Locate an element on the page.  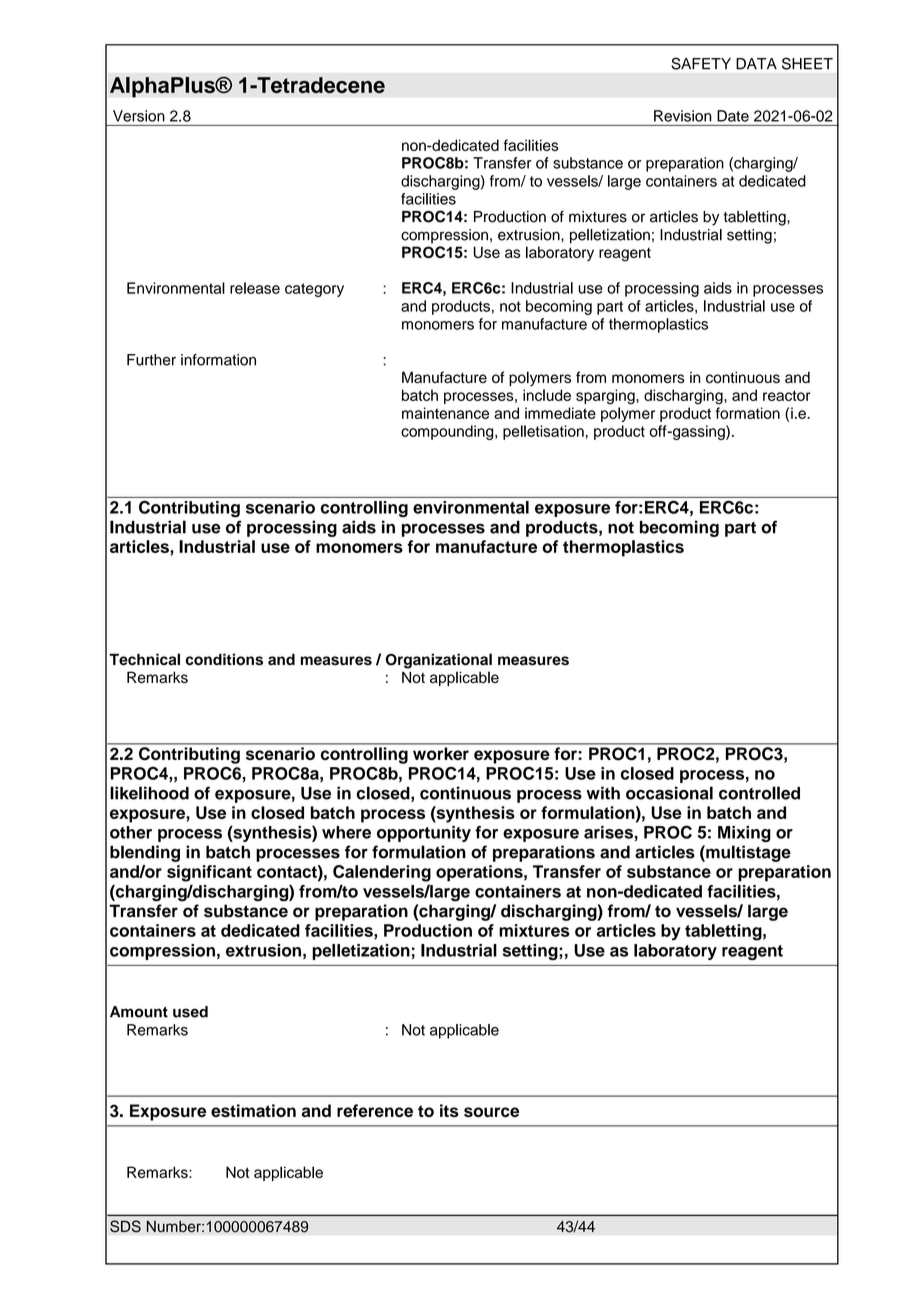
Organizational is located at coordinates (438, 661).
